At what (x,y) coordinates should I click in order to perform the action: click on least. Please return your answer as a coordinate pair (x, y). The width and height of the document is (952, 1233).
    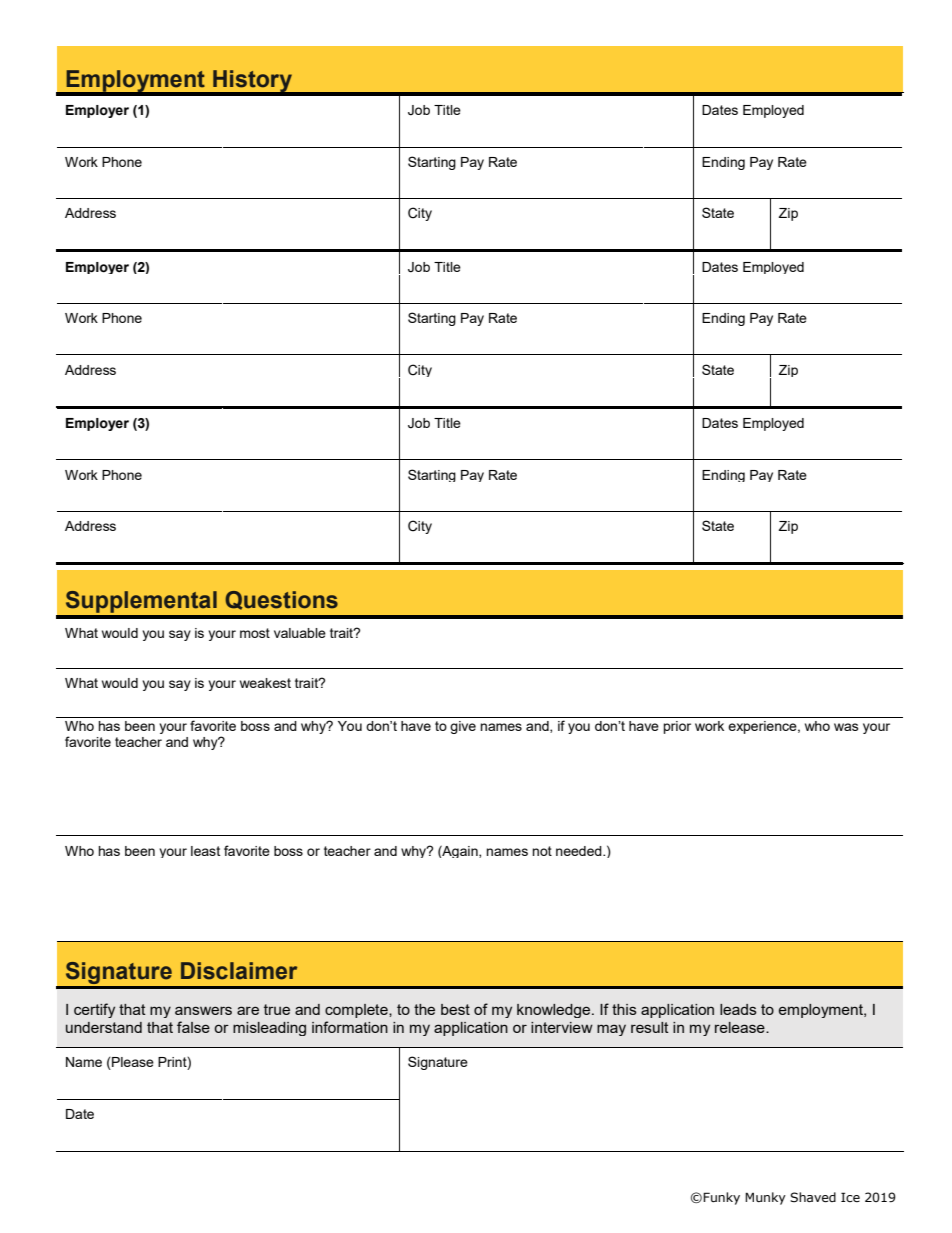
    Looking at the image, I should click on (205, 851).
